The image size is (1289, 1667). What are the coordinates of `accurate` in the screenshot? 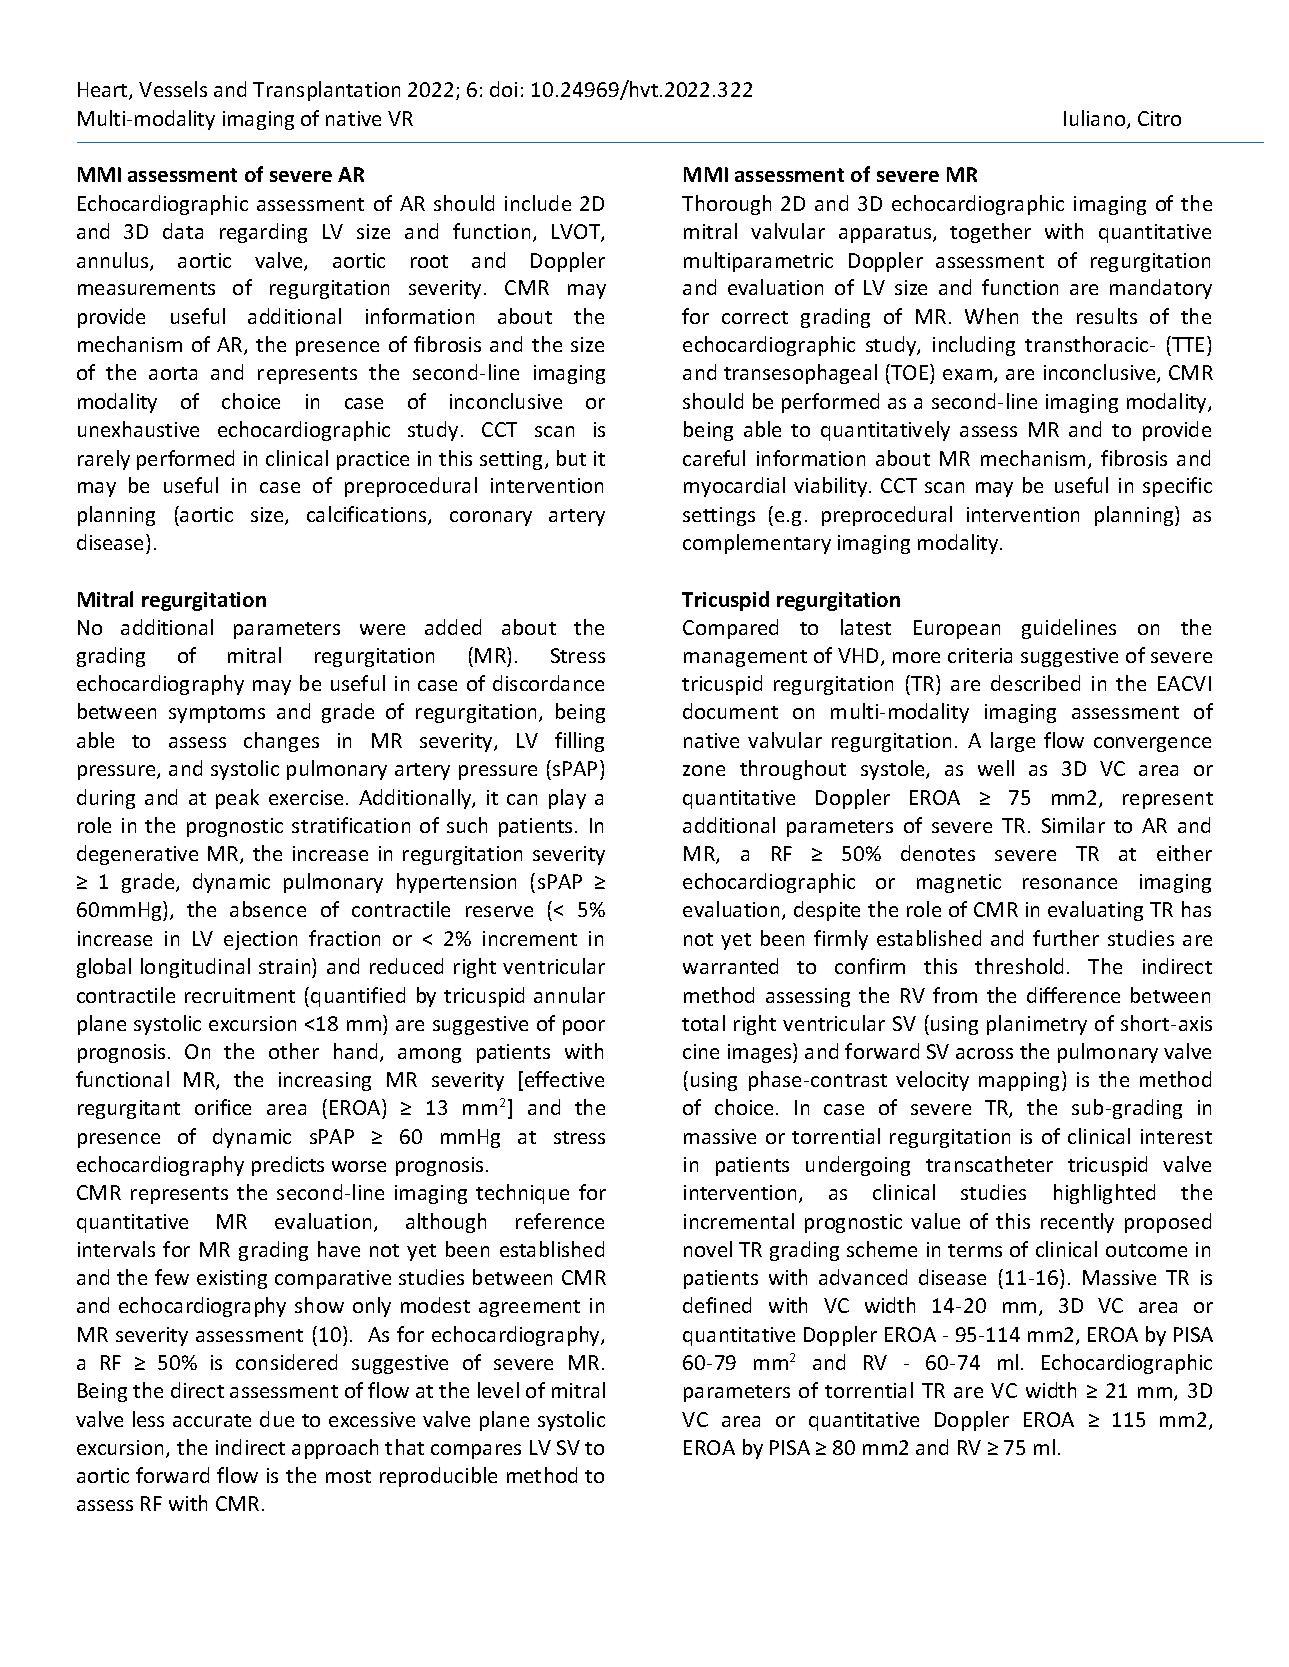 It's located at (212, 1420).
